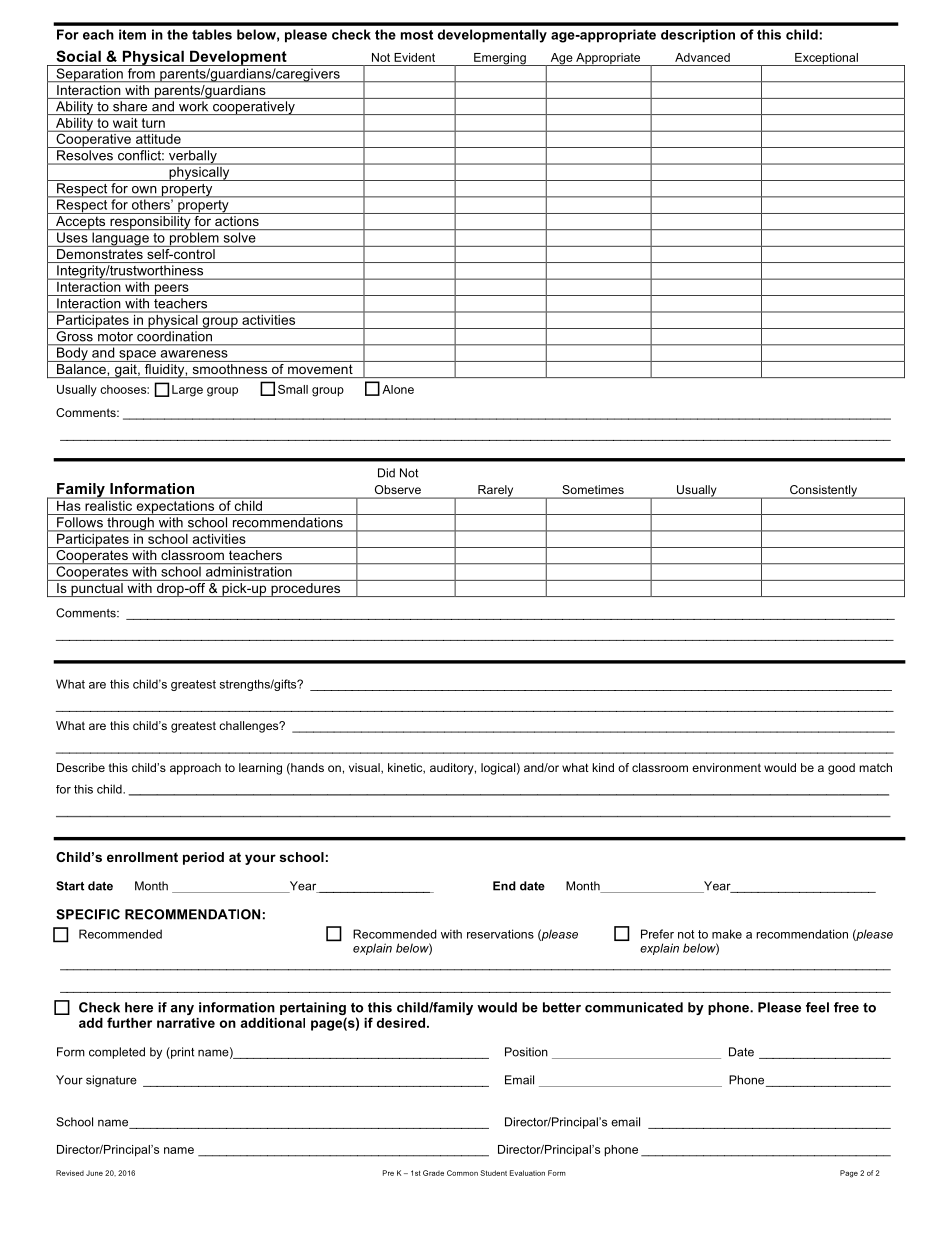 The height and width of the screenshot is (1233, 952). I want to click on Exceptional, so click(826, 59).
